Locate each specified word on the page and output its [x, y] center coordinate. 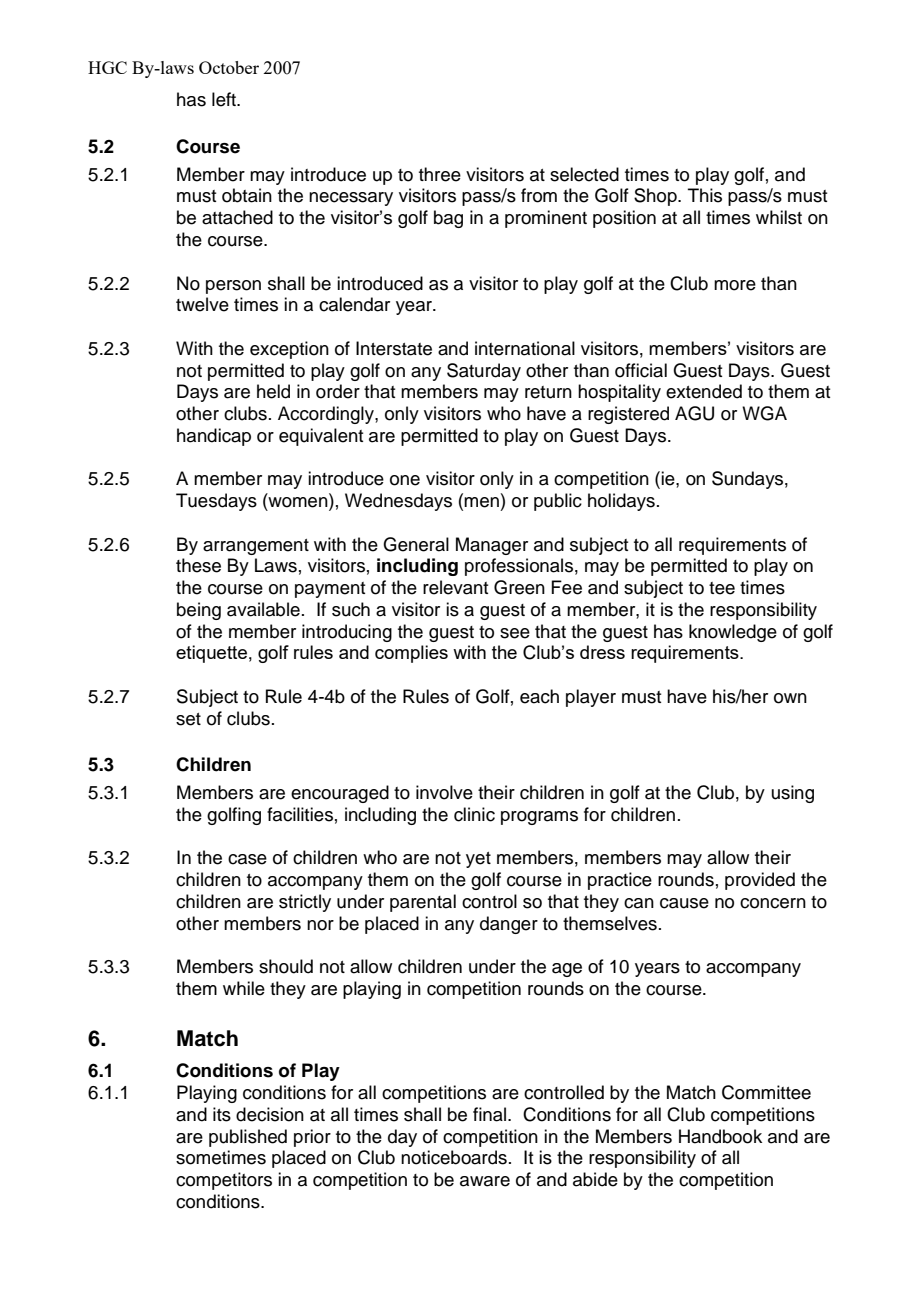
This [705, 195]
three [440, 174]
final [491, 1114]
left [225, 99]
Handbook [720, 1136]
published [248, 1138]
